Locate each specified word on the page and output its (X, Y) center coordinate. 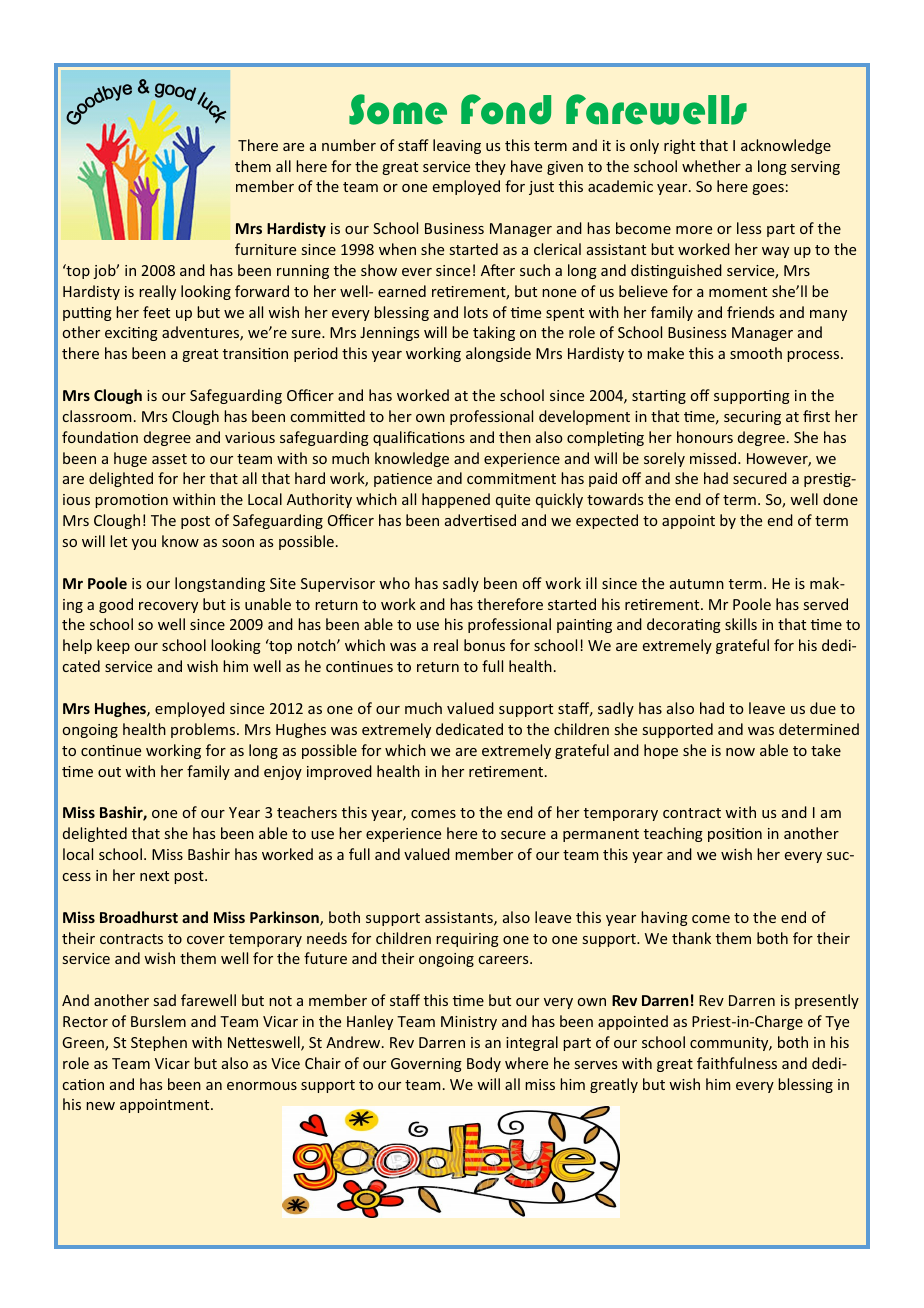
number (349, 145)
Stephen (159, 1043)
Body (484, 1064)
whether (711, 166)
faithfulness (737, 1063)
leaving (457, 146)
